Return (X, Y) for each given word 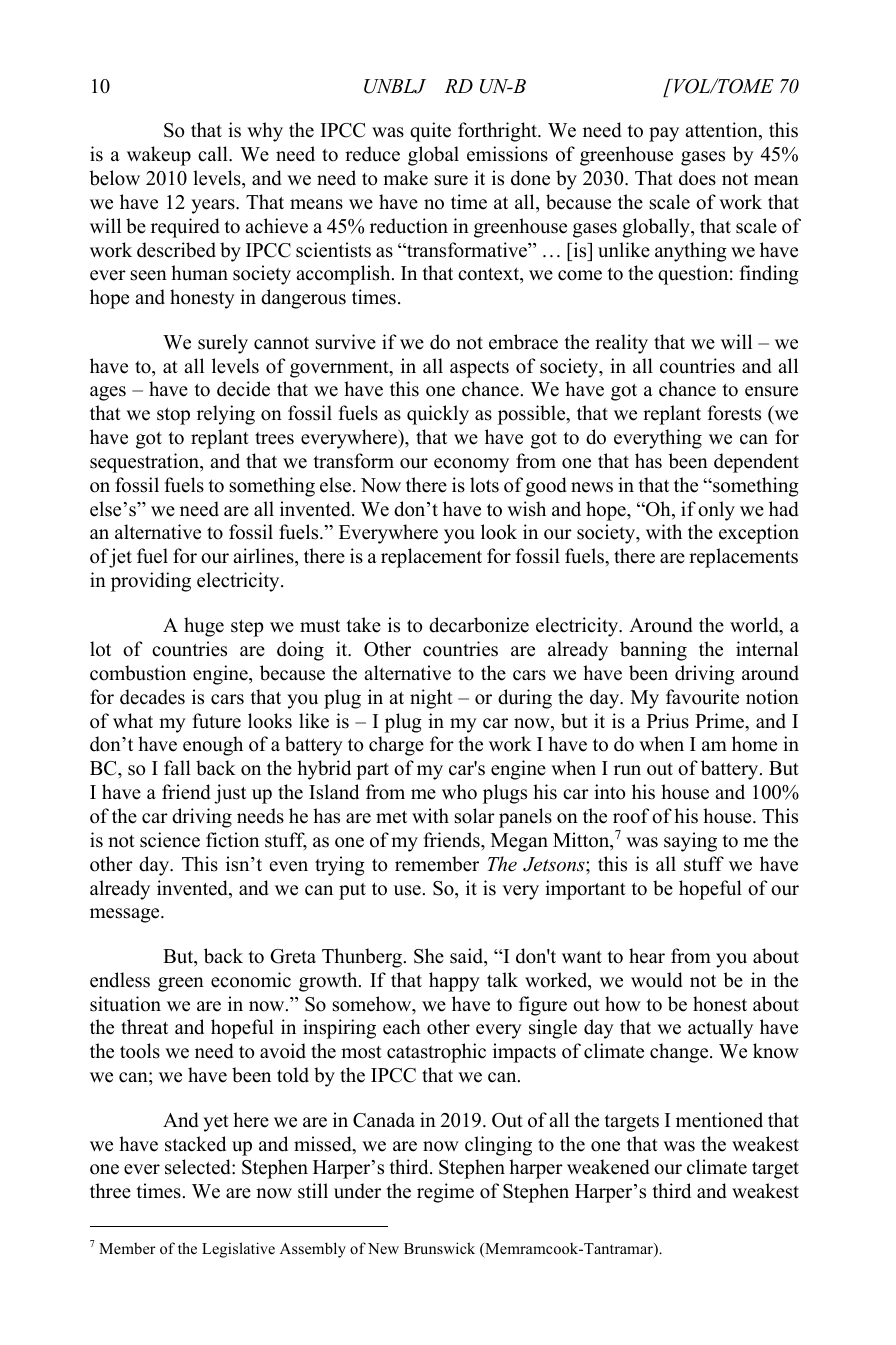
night (431, 699)
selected (199, 1167)
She (429, 956)
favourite (702, 697)
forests (734, 413)
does (697, 178)
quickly (438, 415)
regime (445, 1193)
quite (430, 132)
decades (152, 697)
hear (647, 956)
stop (173, 416)
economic (251, 980)
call (214, 154)
